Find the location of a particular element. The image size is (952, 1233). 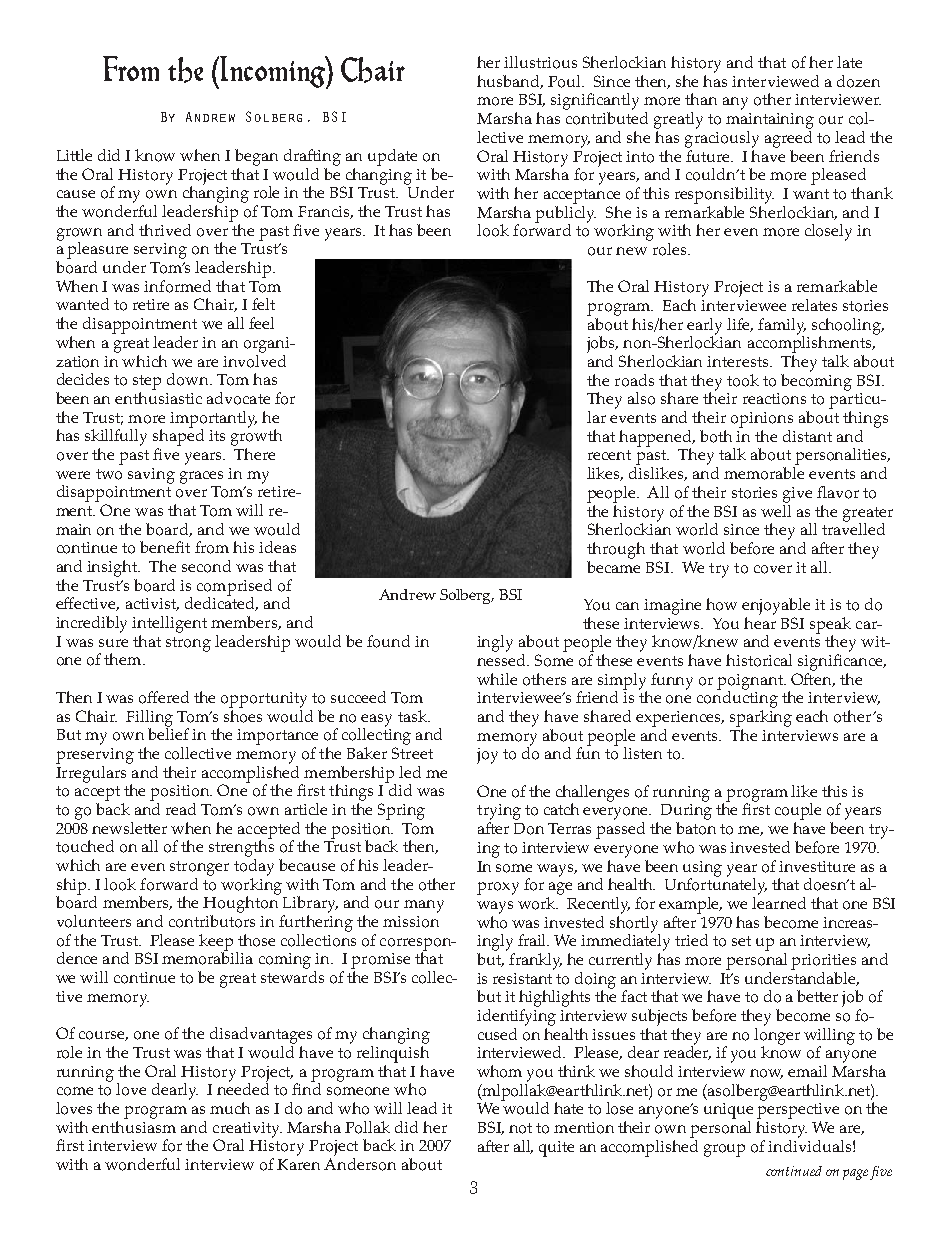

contributors is located at coordinates (212, 921).
